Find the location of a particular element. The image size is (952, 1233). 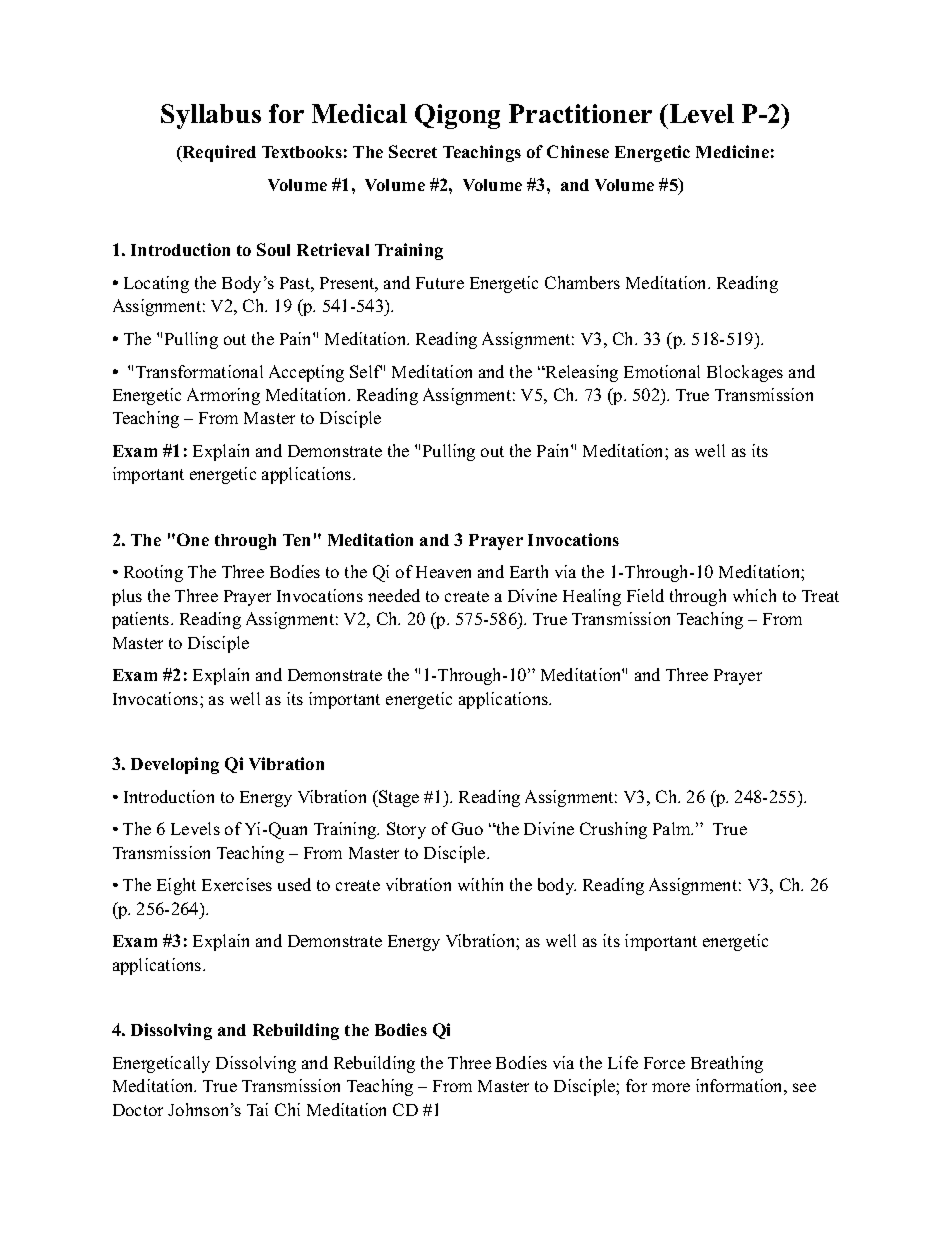

Heaven is located at coordinates (443, 572).
